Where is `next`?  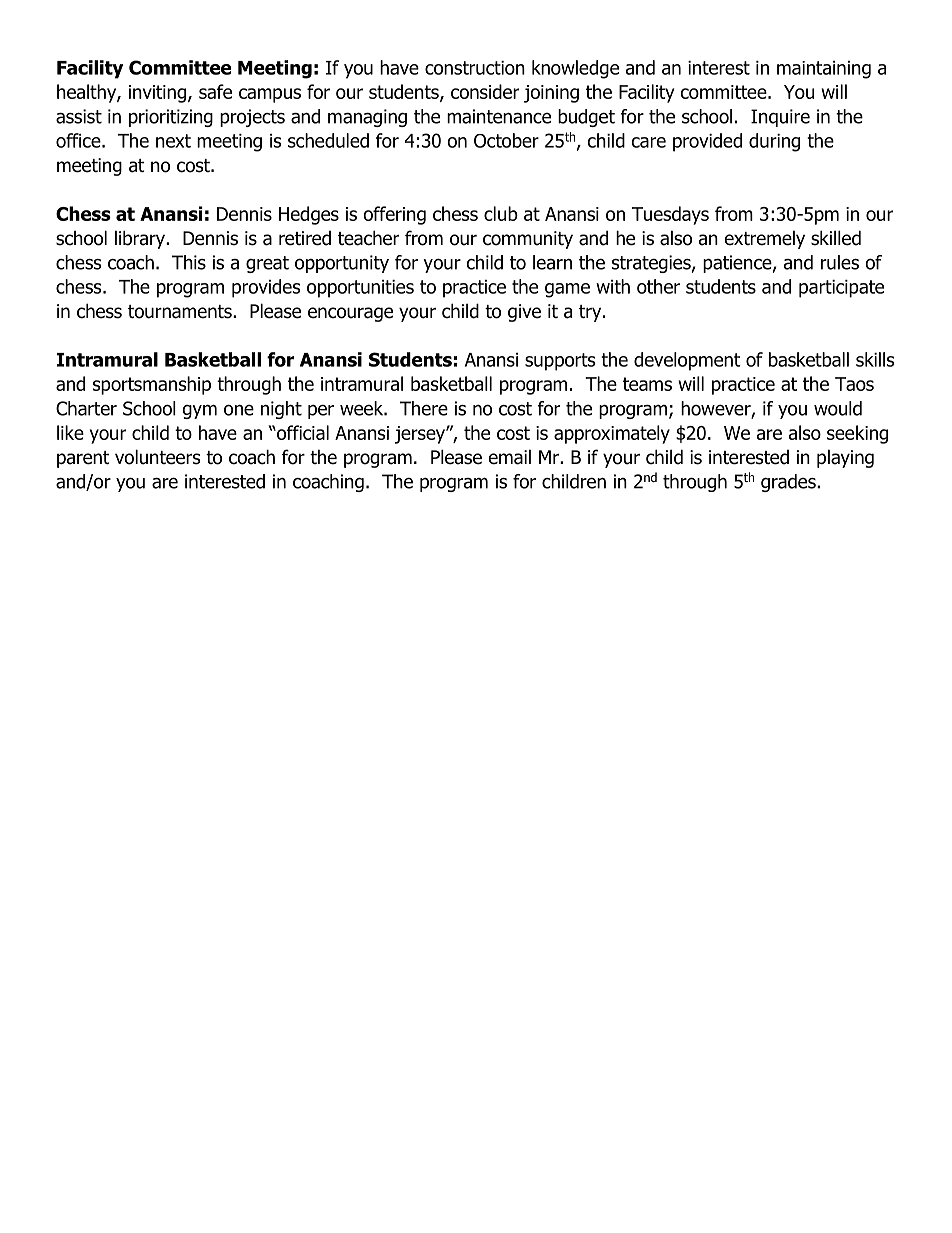
next is located at coordinates (173, 141).
